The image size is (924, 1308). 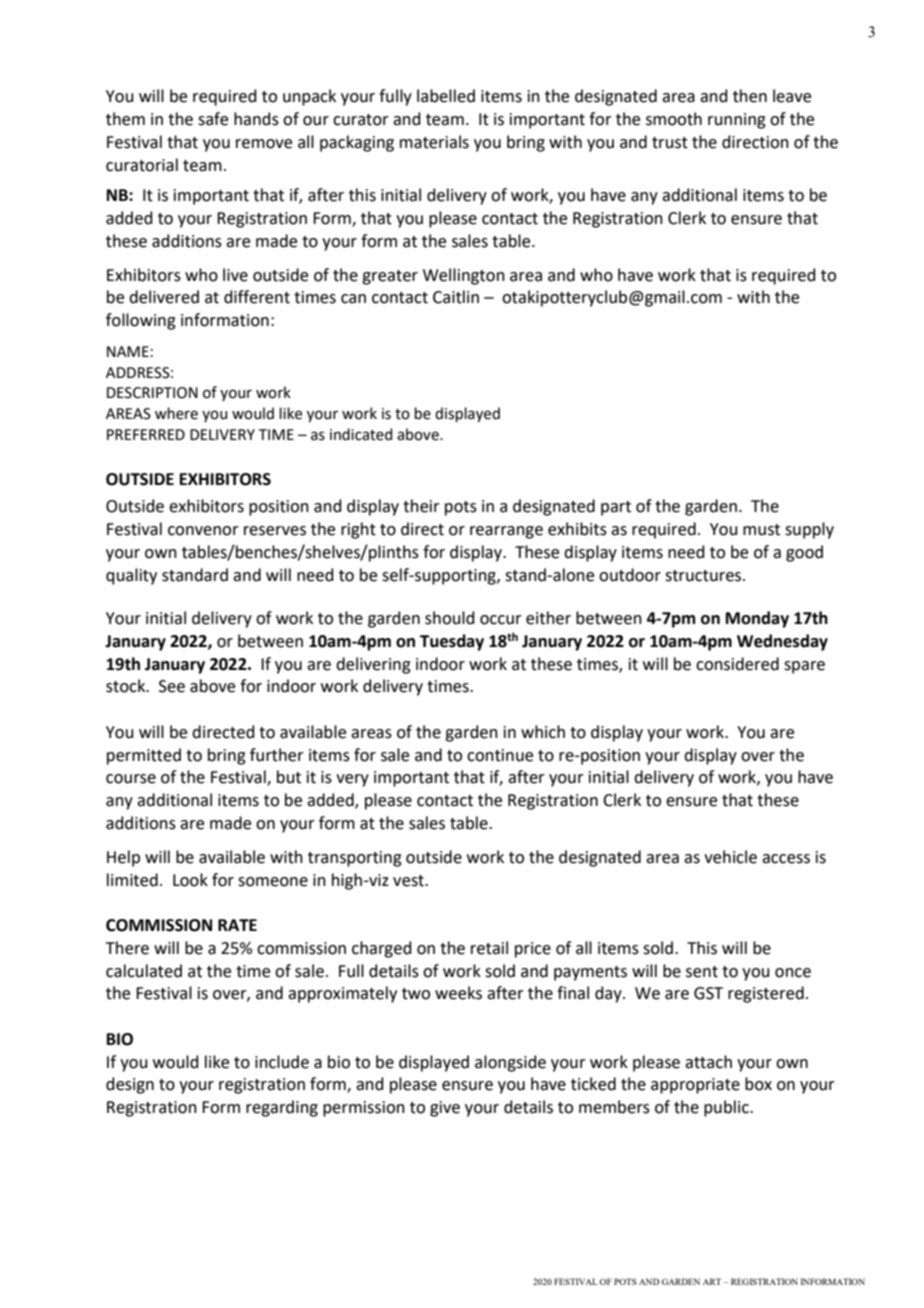 I want to click on vest, so click(x=409, y=881).
